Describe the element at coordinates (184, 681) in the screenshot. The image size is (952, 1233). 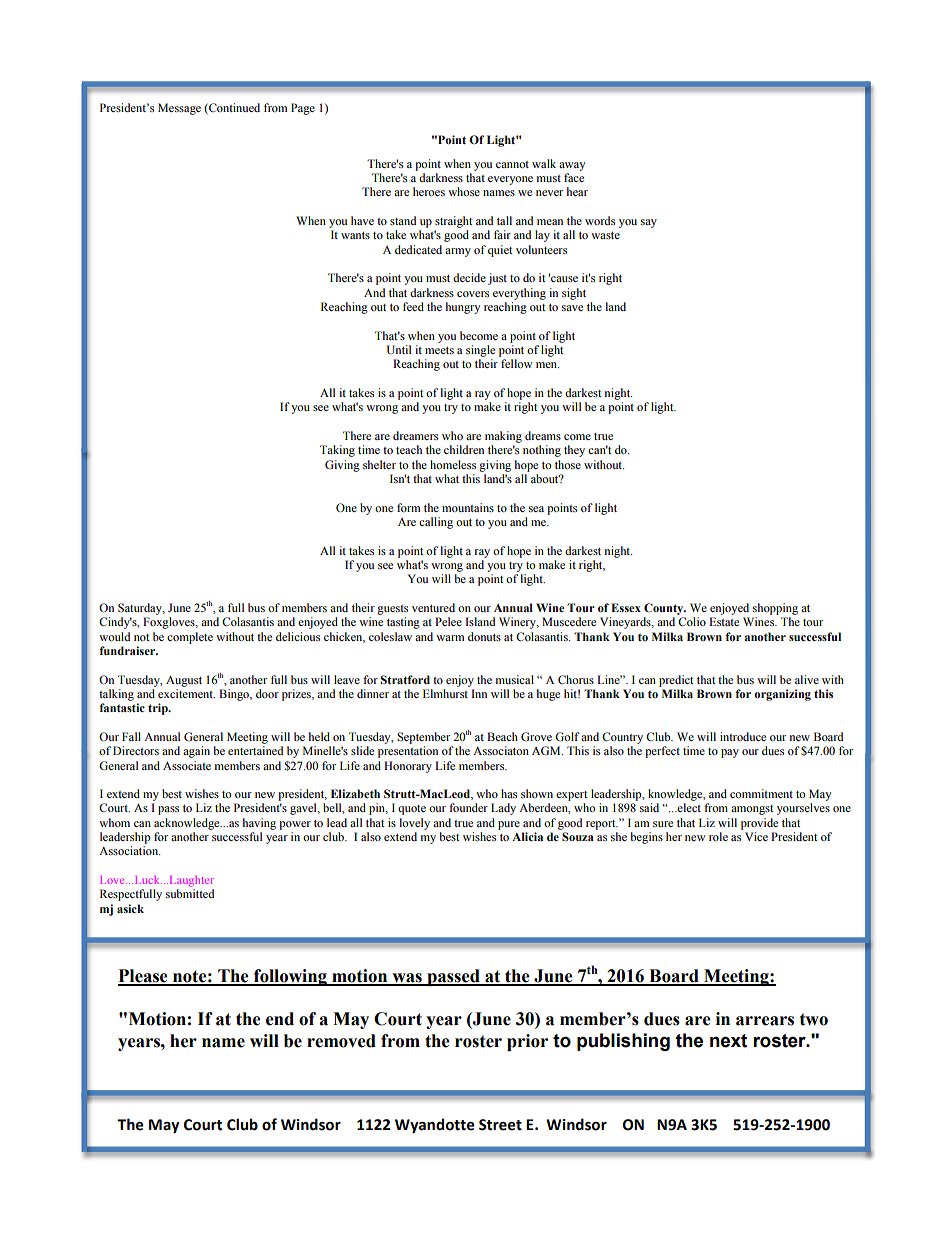
I see `August` at that location.
